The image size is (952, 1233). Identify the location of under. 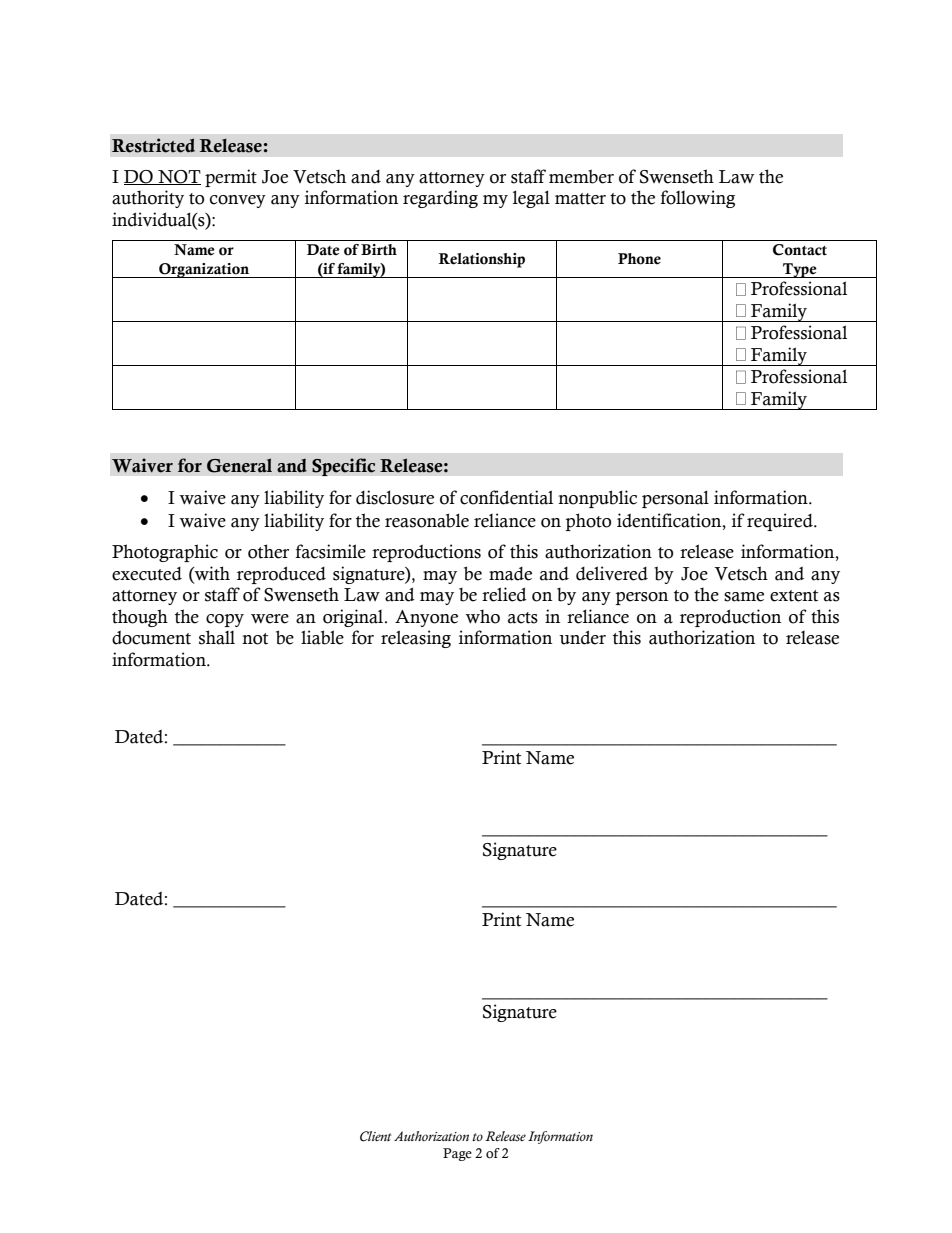
(582, 637).
